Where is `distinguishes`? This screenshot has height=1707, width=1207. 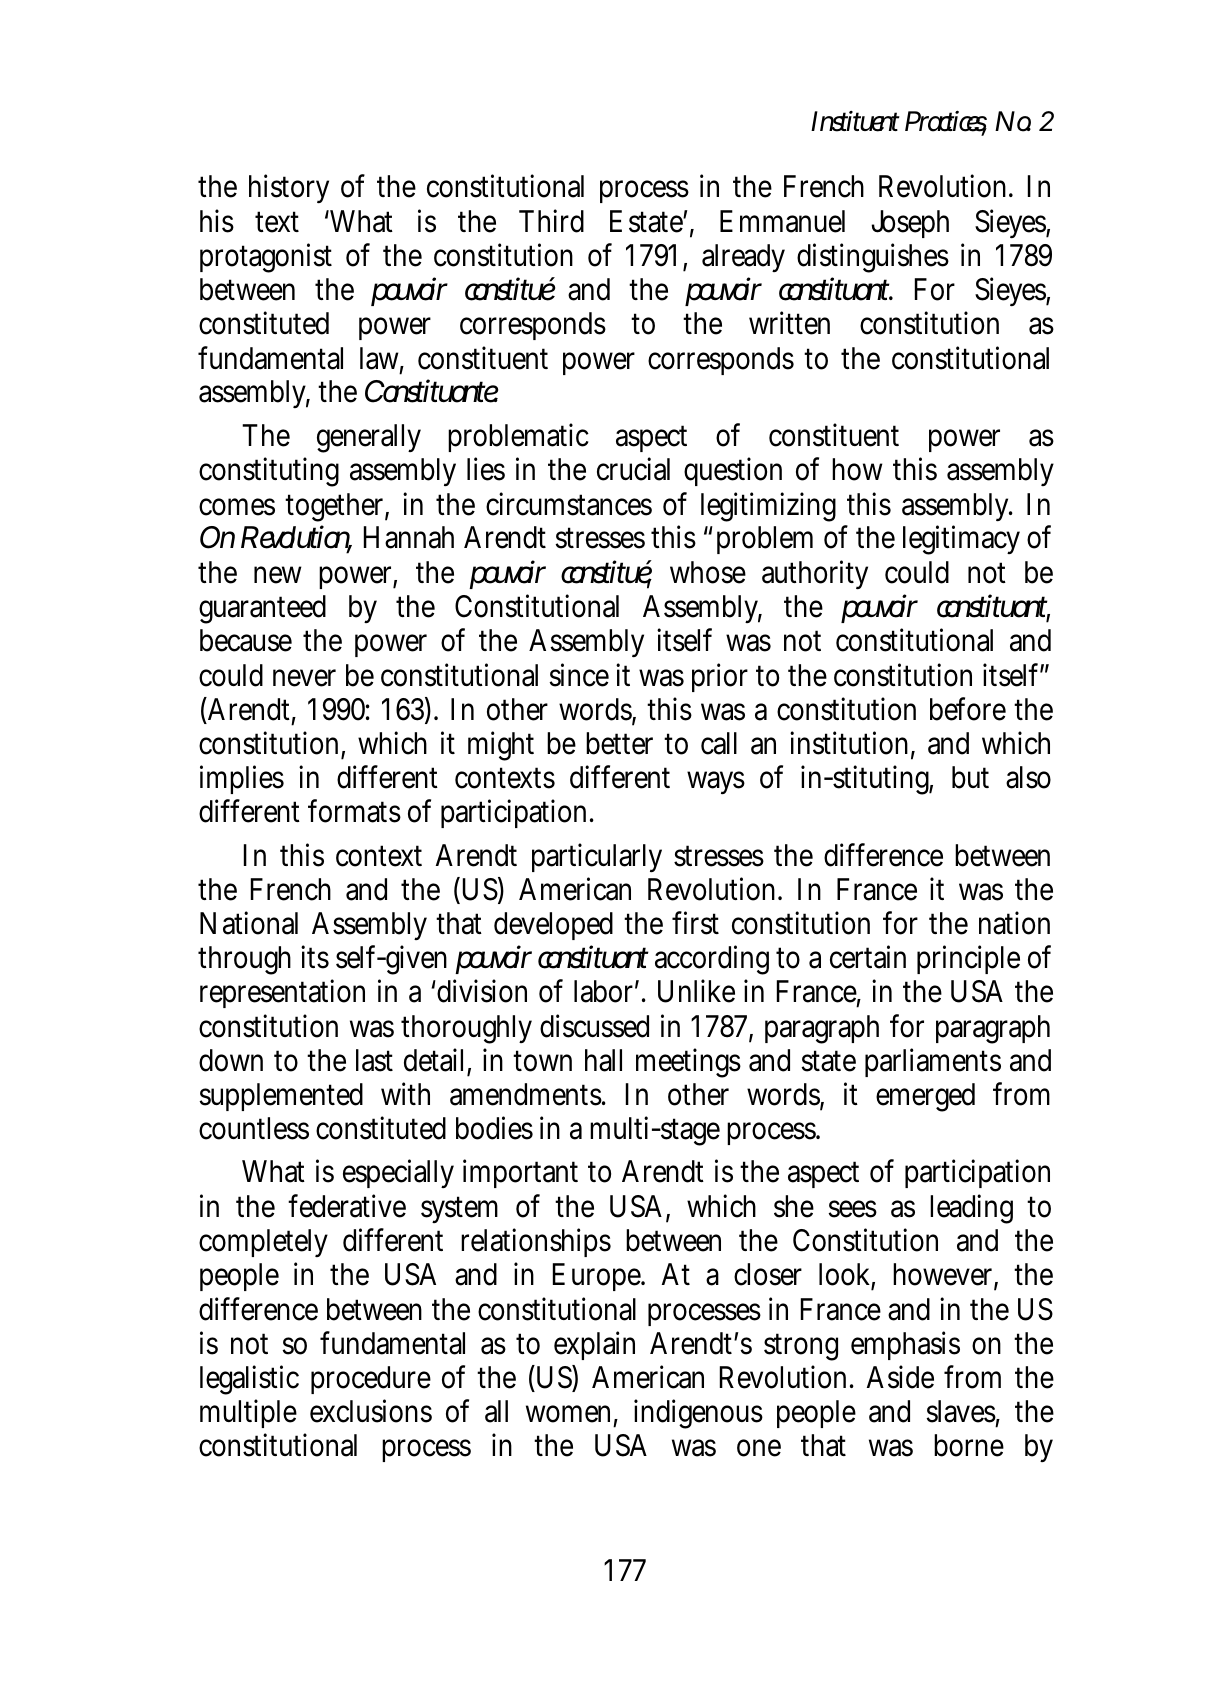 distinguishes is located at coordinates (873, 258).
